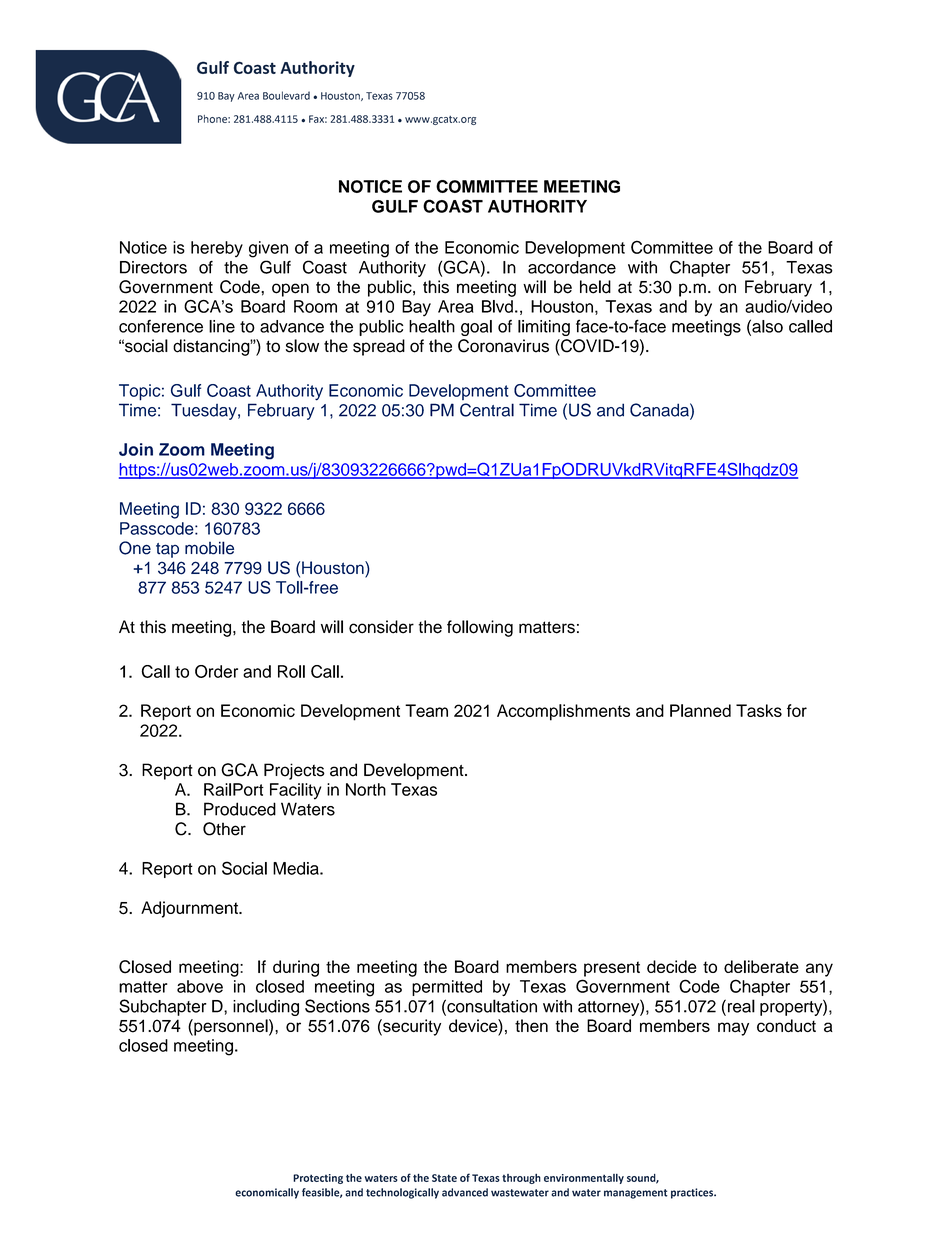  I want to click on Tasks, so click(759, 710).
